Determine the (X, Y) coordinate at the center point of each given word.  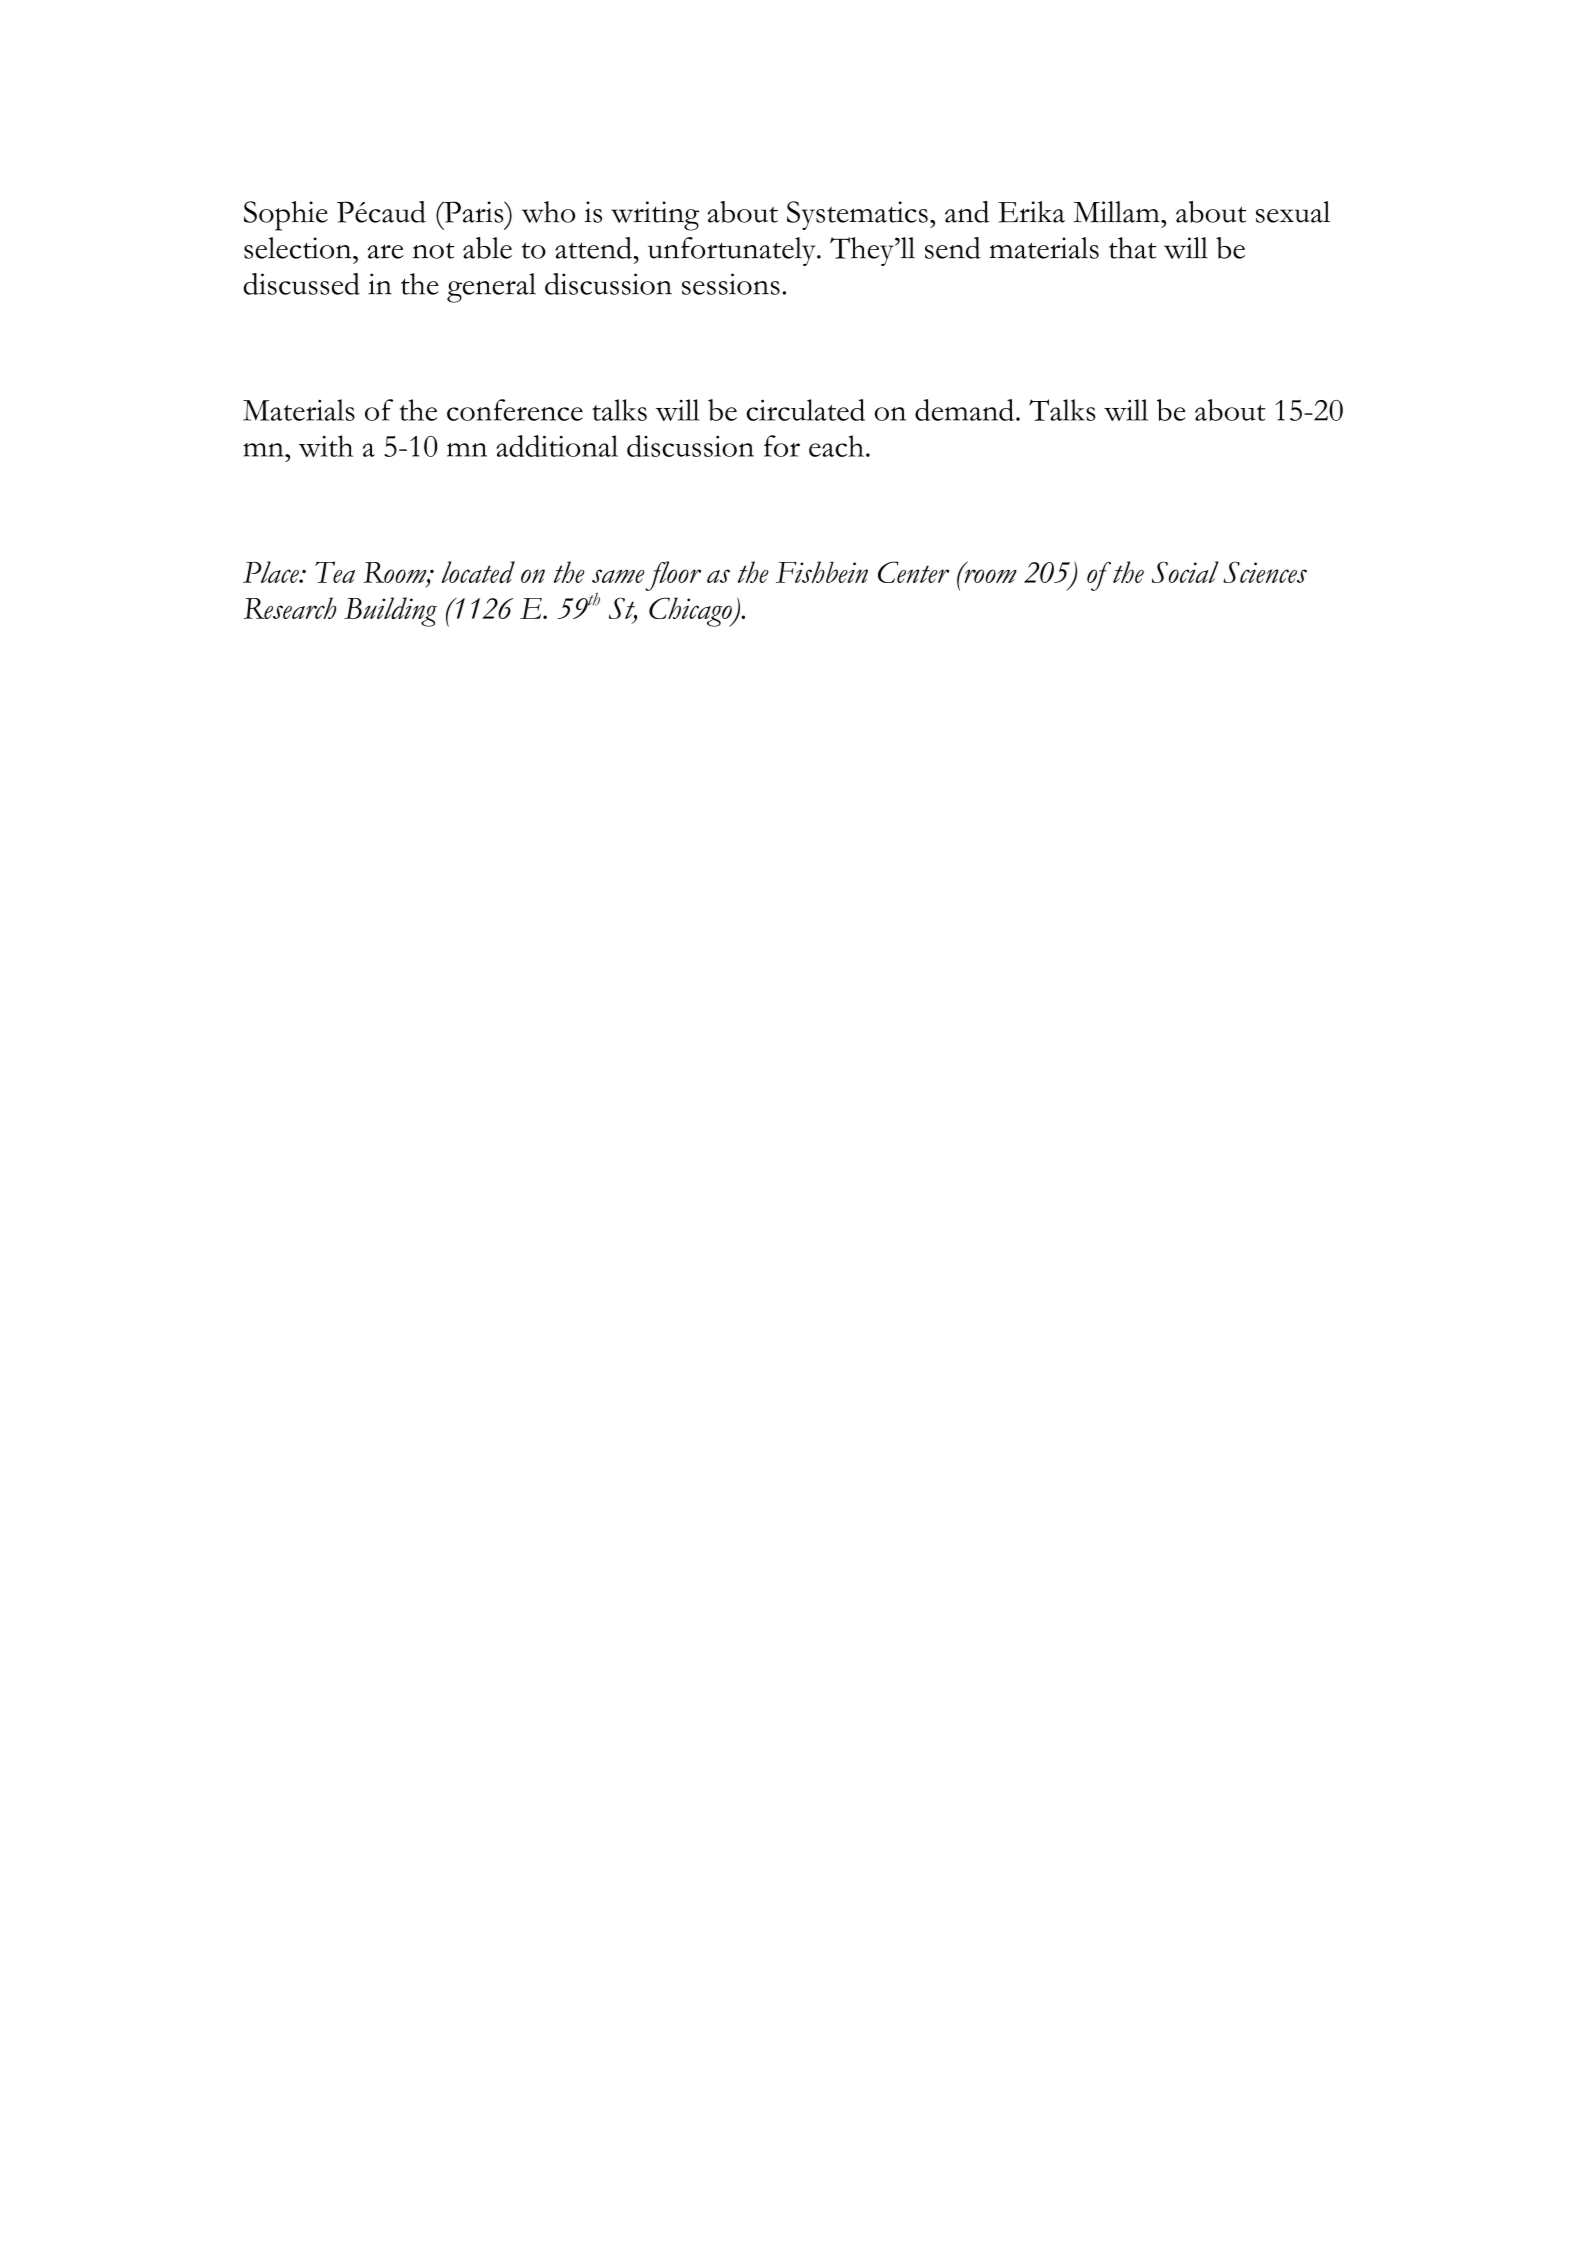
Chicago (691, 612)
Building (390, 612)
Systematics (857, 215)
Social (1185, 572)
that (1132, 248)
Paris (474, 212)
